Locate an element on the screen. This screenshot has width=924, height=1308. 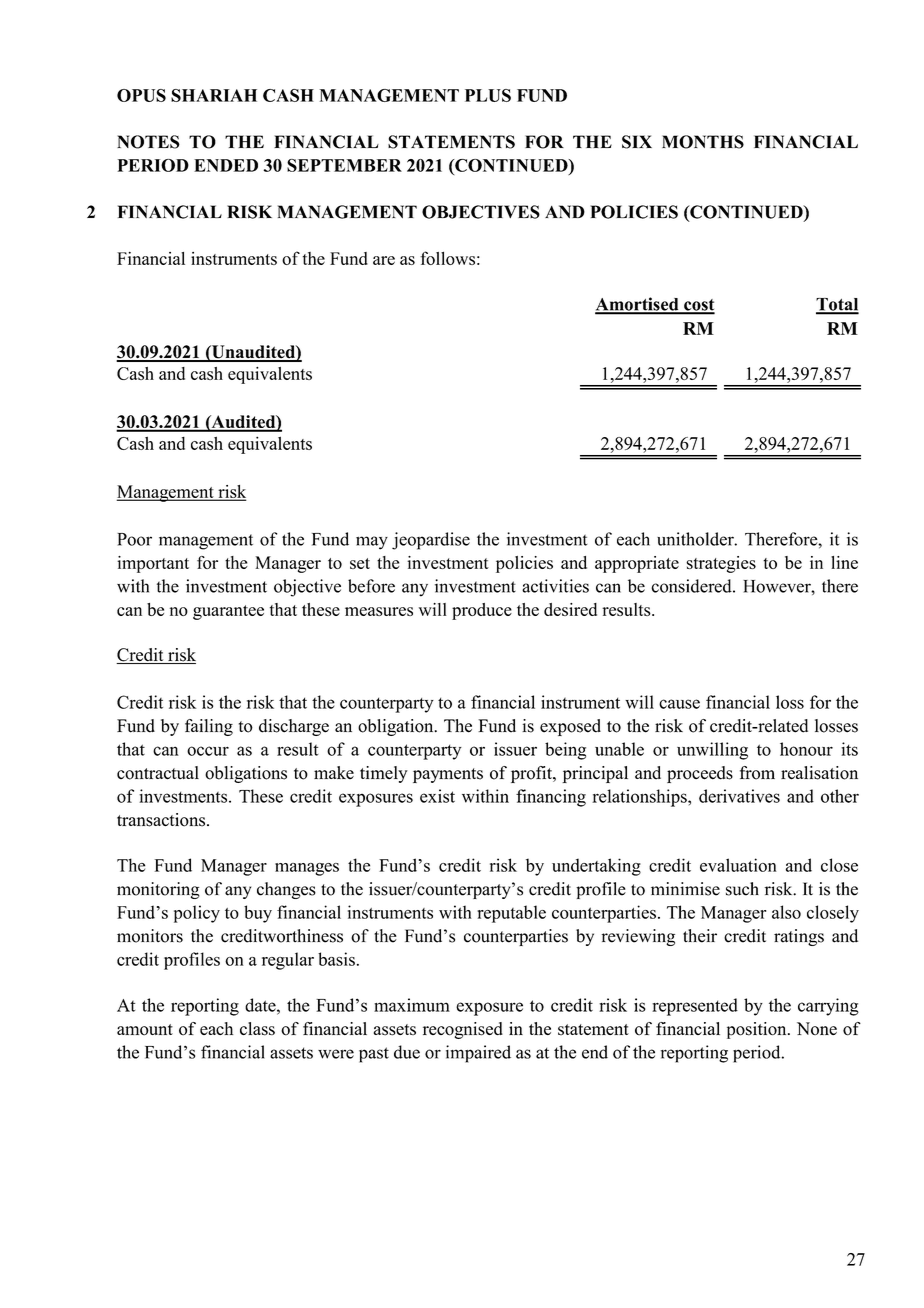
guarantee is located at coordinates (228, 612).
